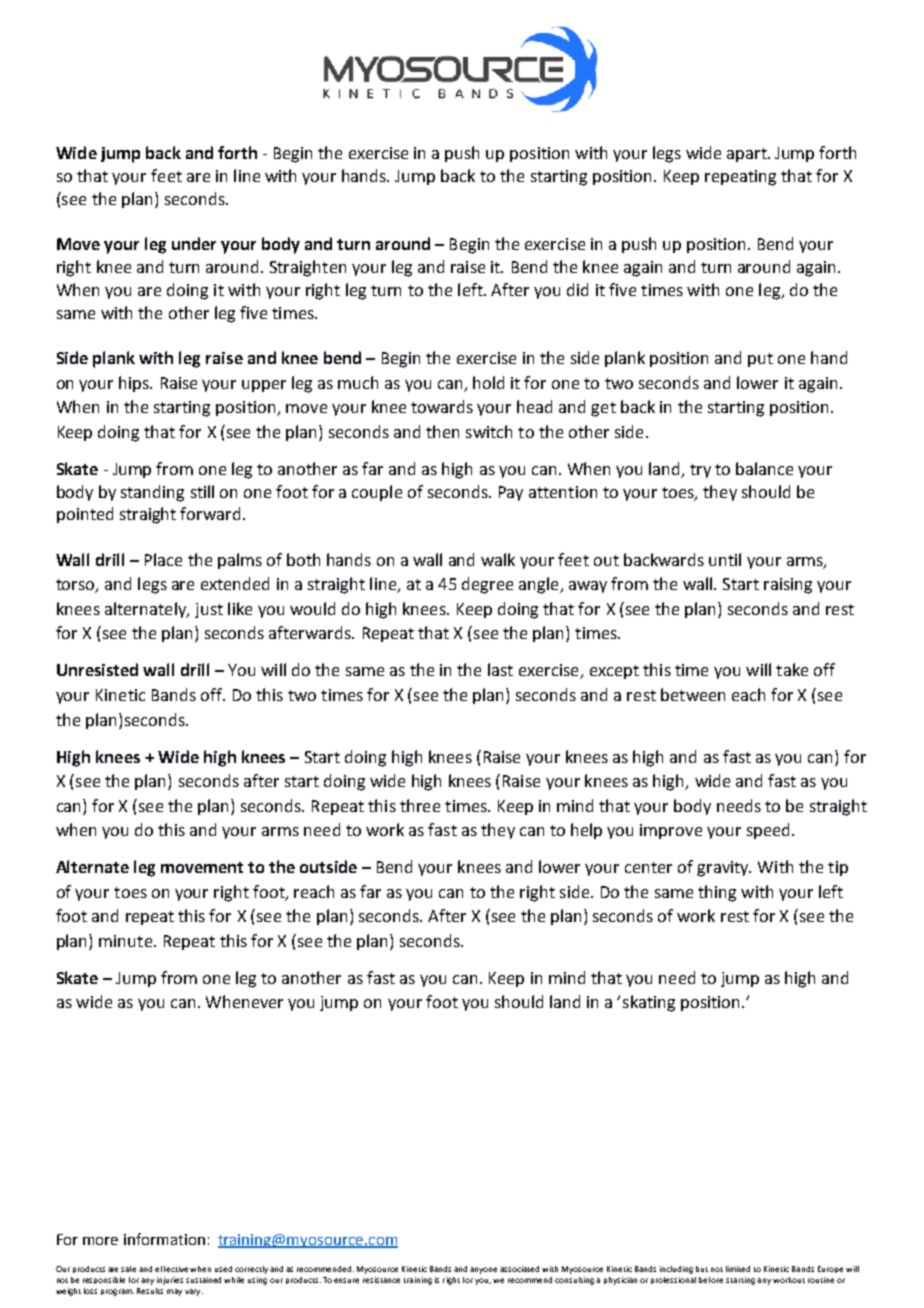 The height and width of the screenshot is (1308, 924). What do you see at coordinates (209, 610) in the screenshot?
I see `just` at bounding box center [209, 610].
